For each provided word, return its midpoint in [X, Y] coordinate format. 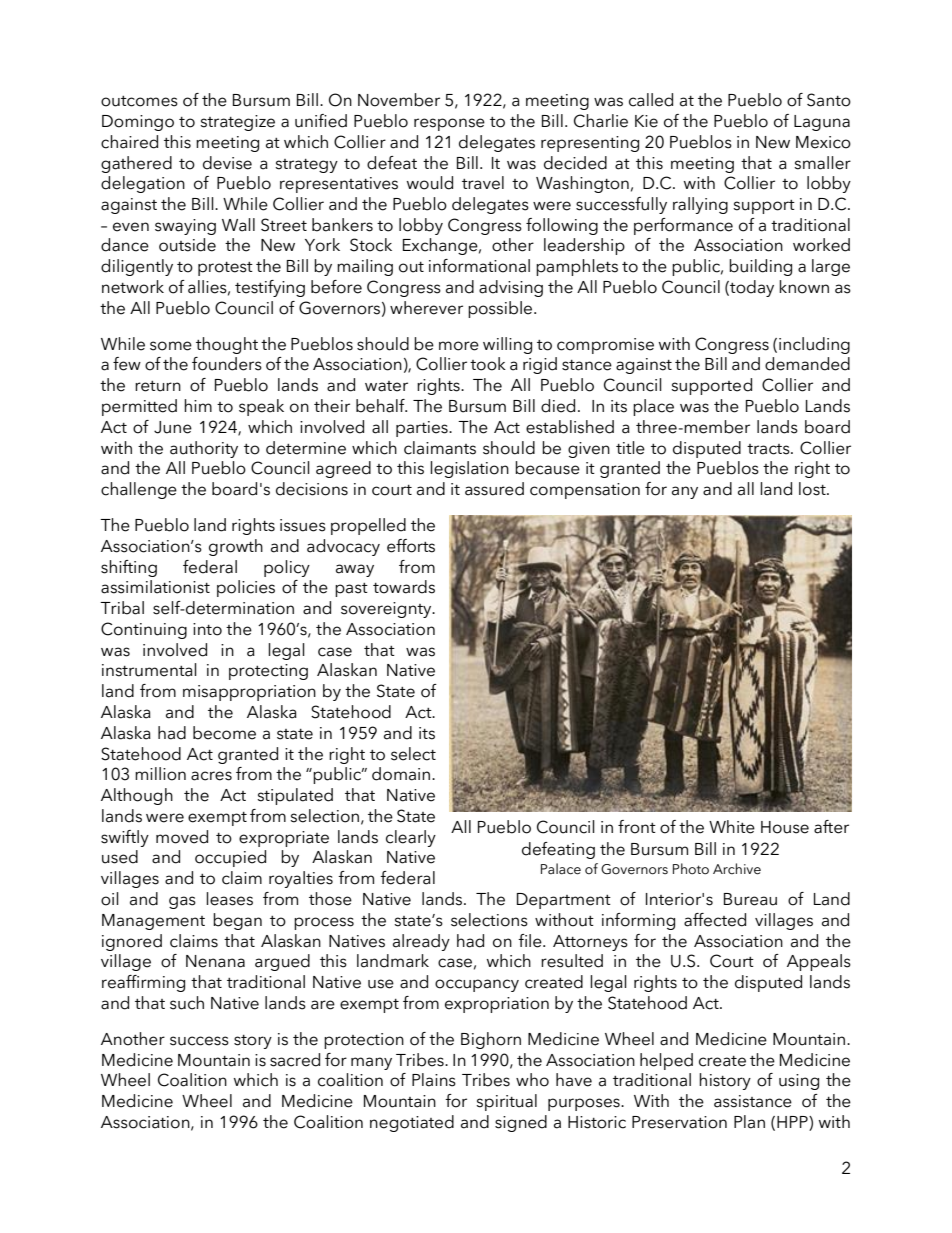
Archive [737, 869]
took [488, 364]
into [207, 629]
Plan [749, 1122]
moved [182, 837]
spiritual [506, 1102]
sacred [295, 1060]
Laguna [822, 123]
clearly [411, 838]
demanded [807, 364]
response [449, 124]
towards [404, 587]
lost [813, 489]
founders [227, 364]
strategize [237, 123]
